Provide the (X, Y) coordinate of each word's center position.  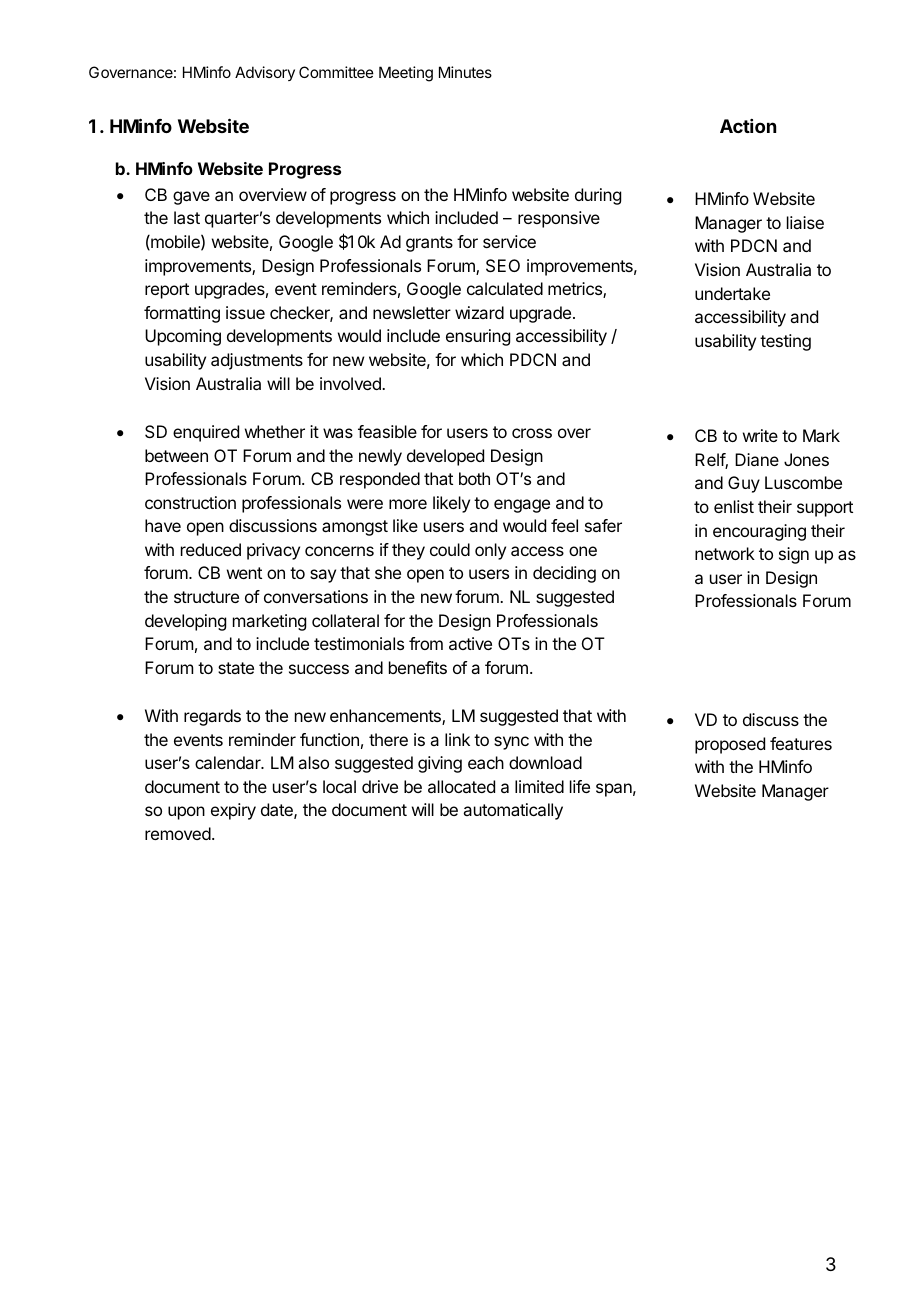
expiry (233, 811)
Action (748, 126)
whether (275, 431)
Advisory (265, 73)
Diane (757, 459)
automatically (513, 811)
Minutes (465, 72)
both (474, 478)
